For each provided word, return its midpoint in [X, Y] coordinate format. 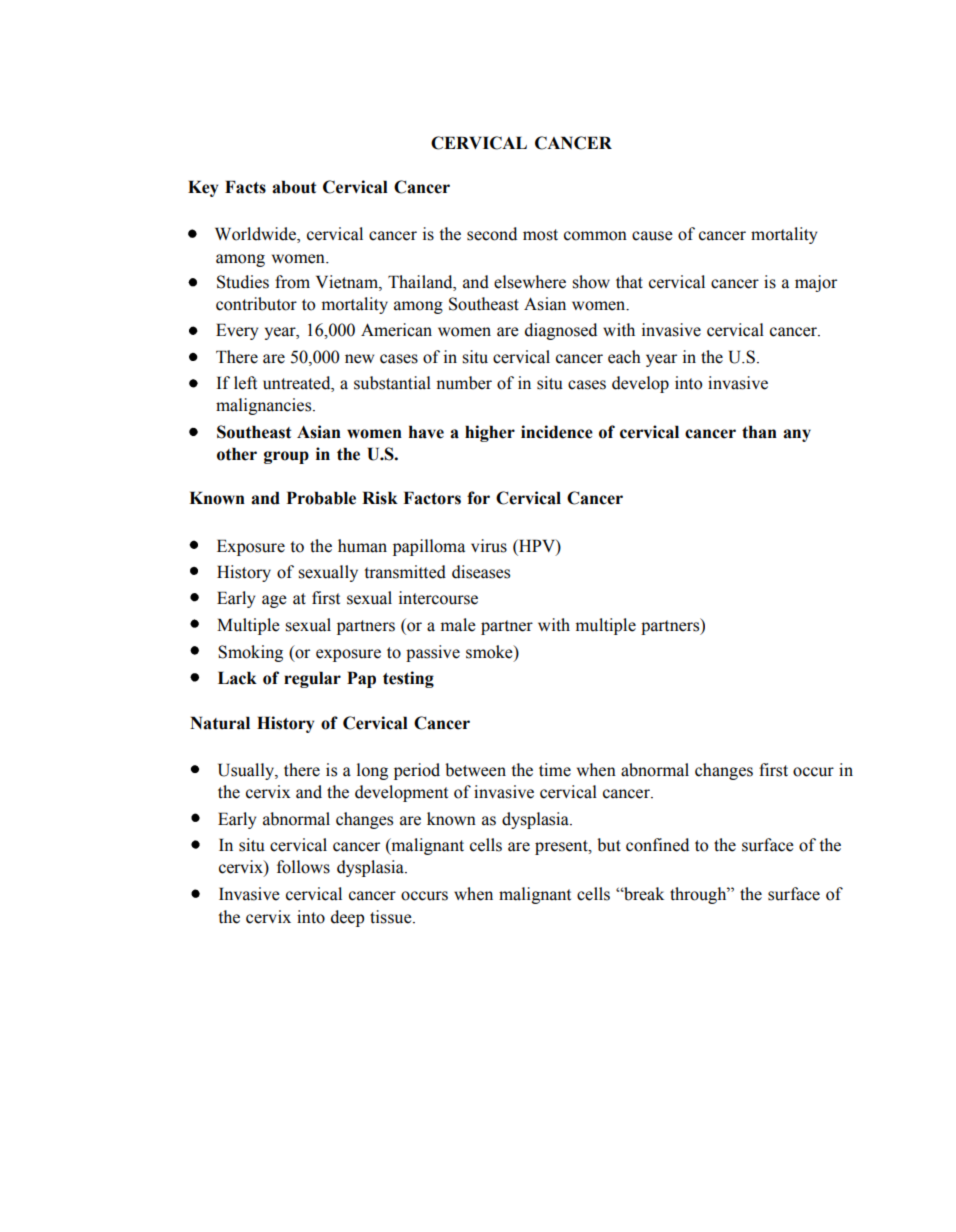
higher [490, 433]
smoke [490, 652]
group [286, 457]
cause [652, 236]
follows [303, 867]
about [294, 187]
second [492, 234]
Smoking [250, 653]
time [555, 770]
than [759, 432]
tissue [392, 917]
